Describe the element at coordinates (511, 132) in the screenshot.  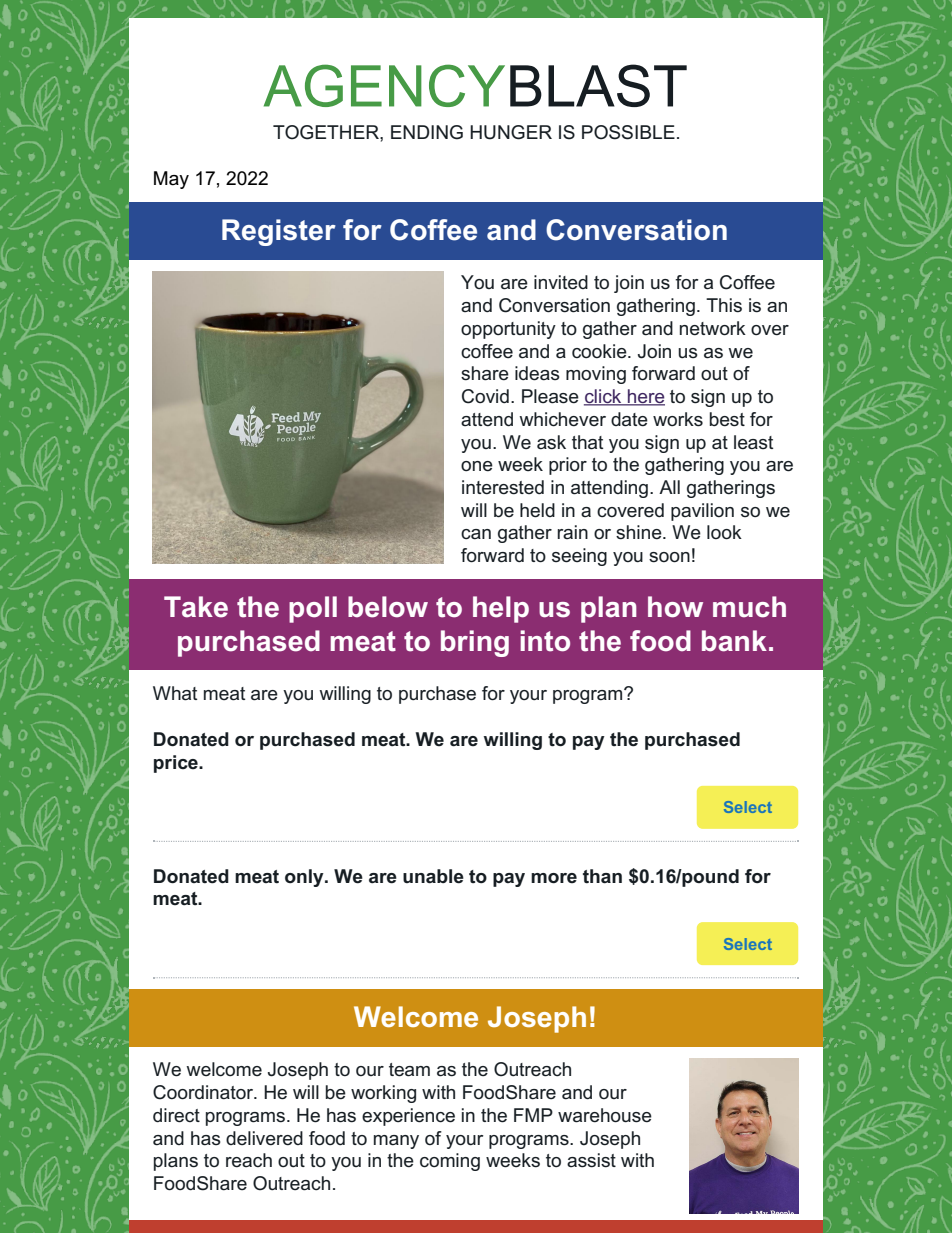
I see `HUNGER` at that location.
